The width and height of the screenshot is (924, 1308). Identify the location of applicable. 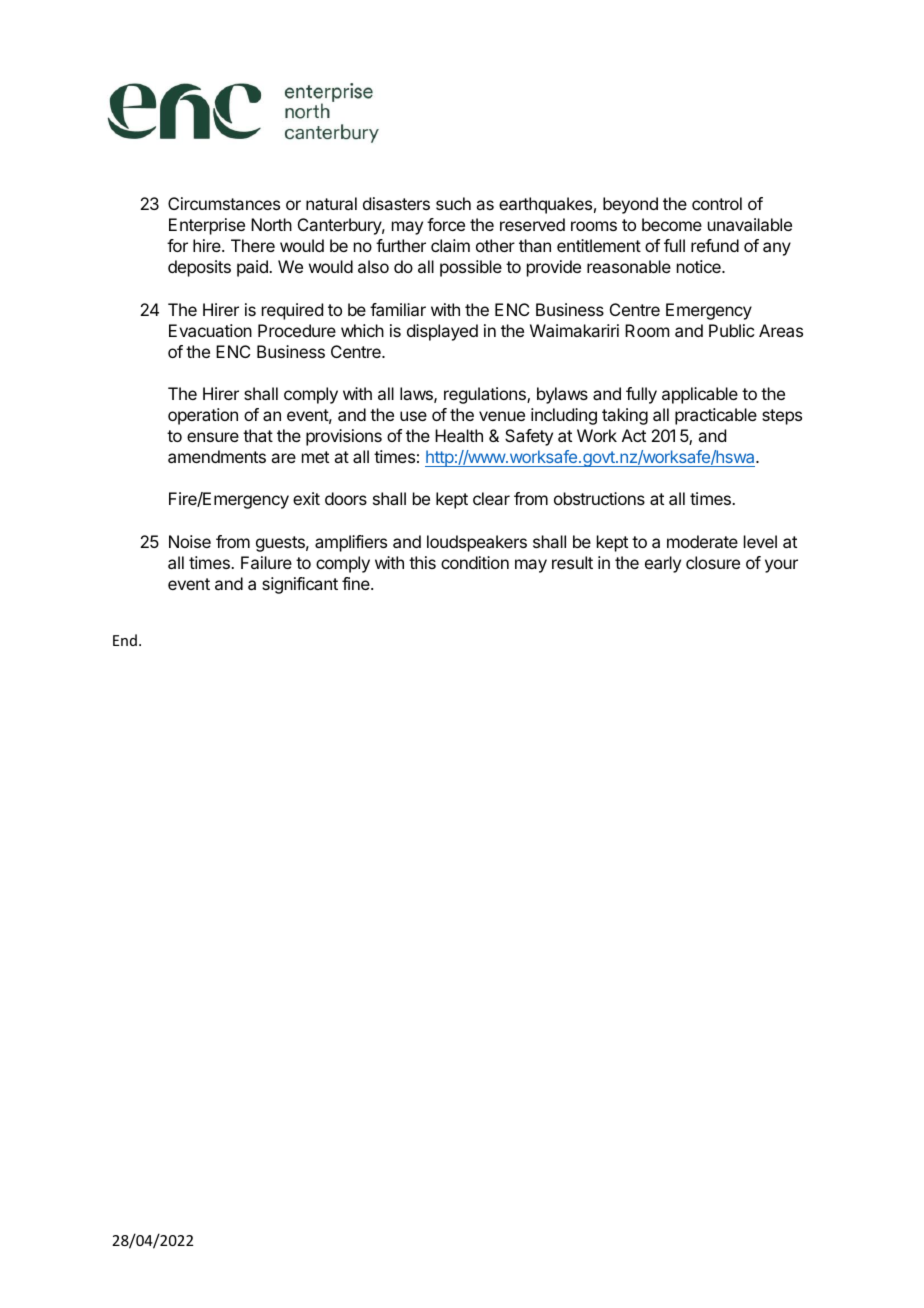
(700, 395).
